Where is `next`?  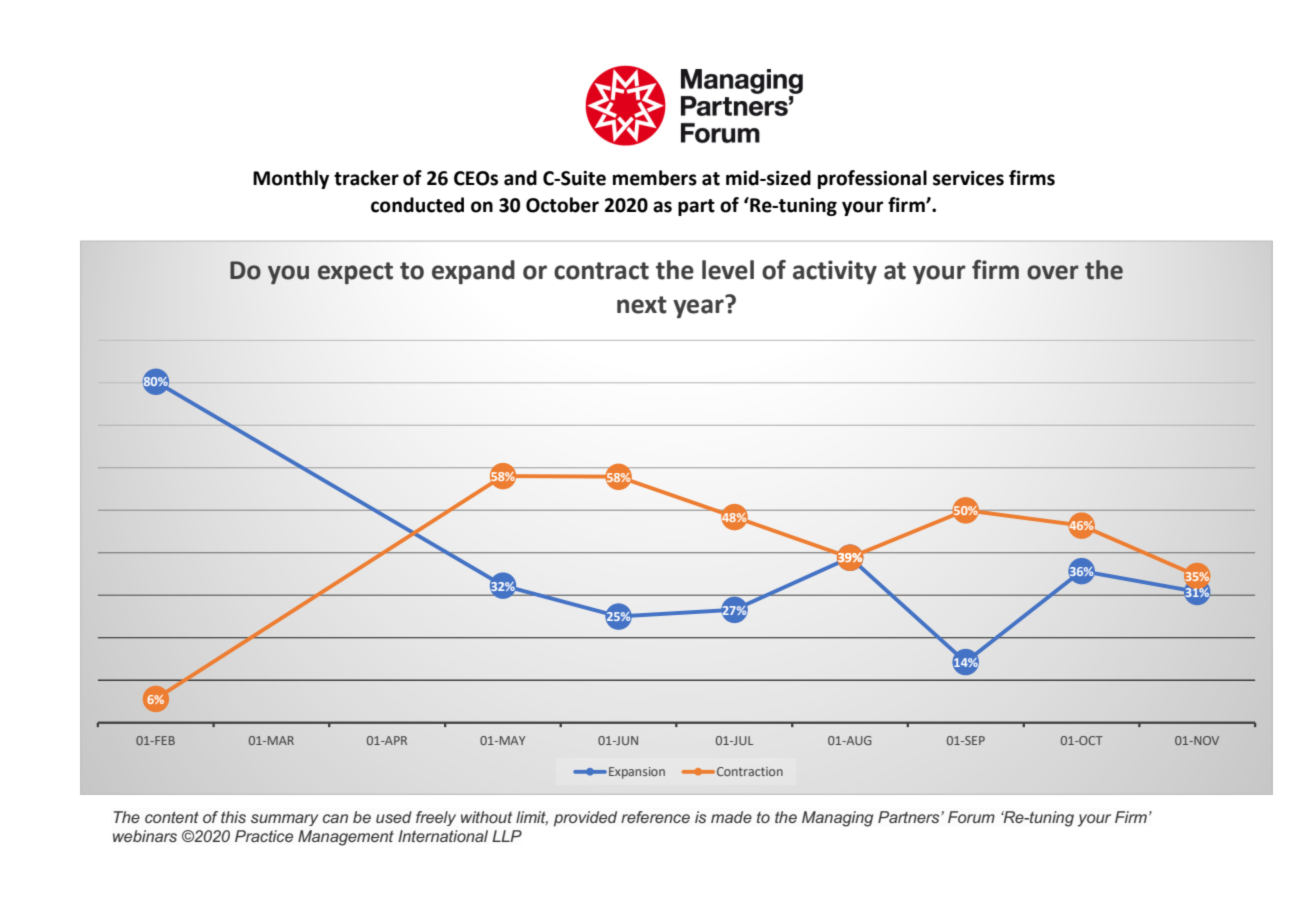
next is located at coordinates (642, 305).
